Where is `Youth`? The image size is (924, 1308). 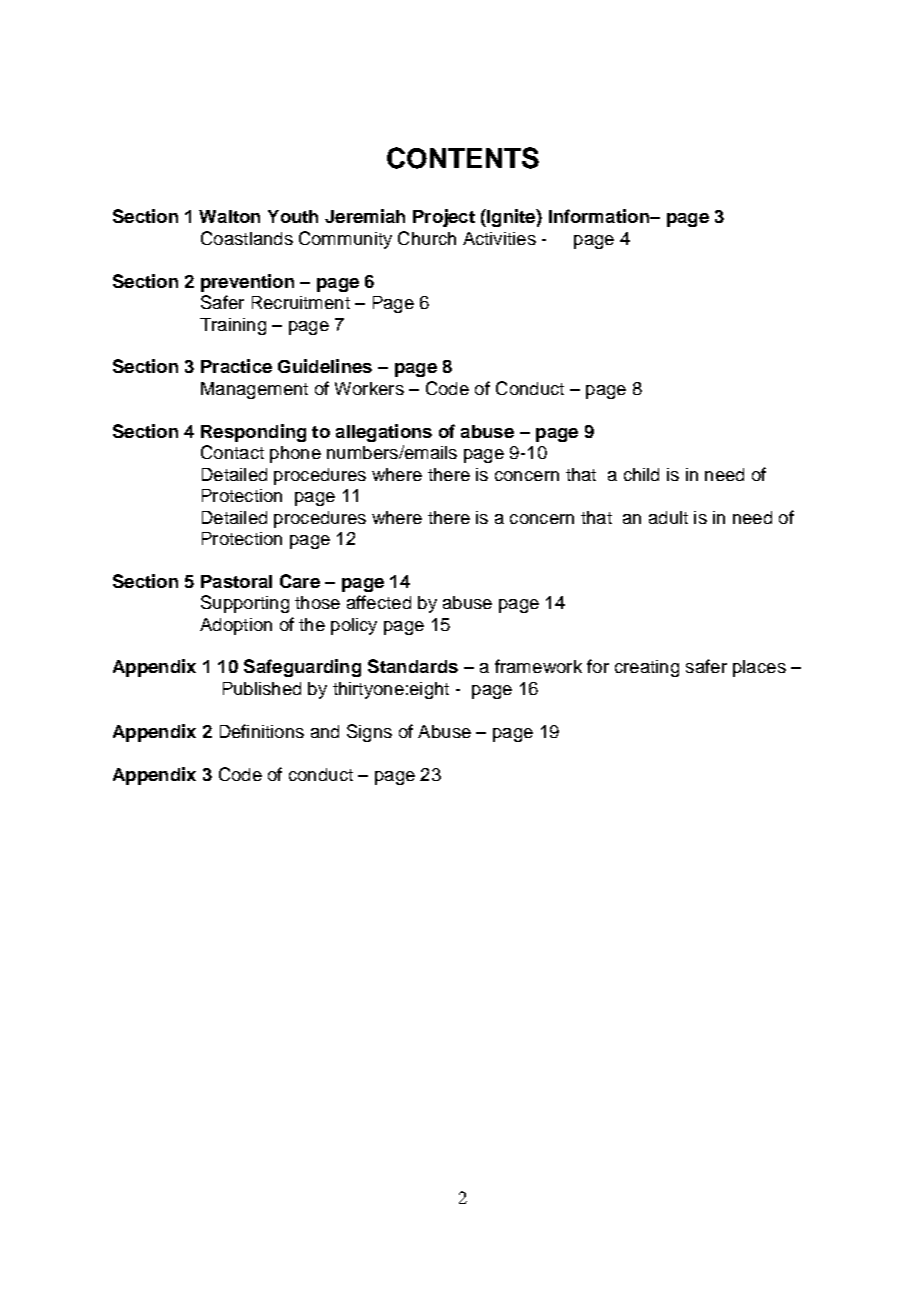 Youth is located at coordinates (293, 216).
